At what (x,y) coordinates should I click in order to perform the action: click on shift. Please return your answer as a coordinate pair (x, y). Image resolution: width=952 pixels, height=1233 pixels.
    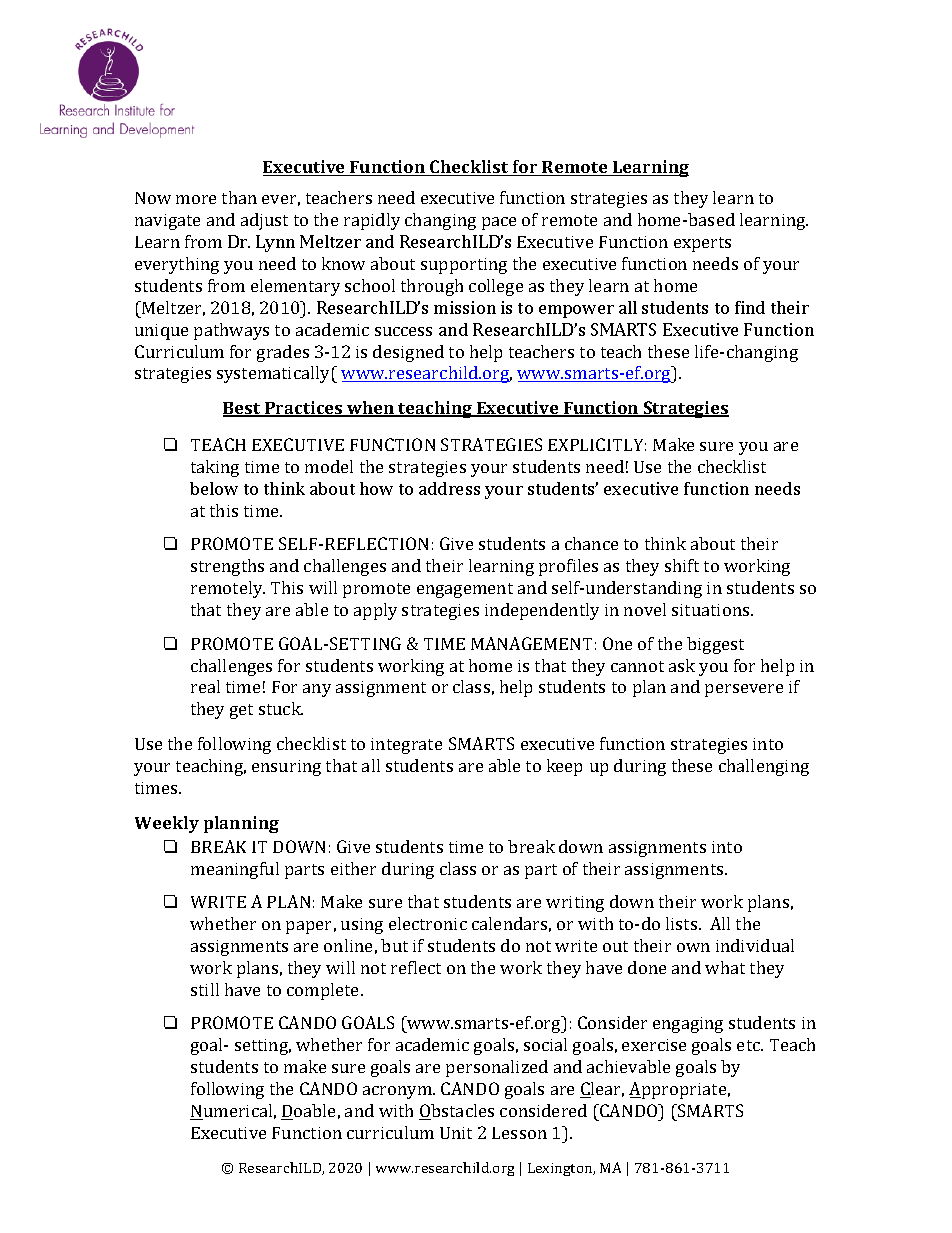
    Looking at the image, I should click on (682, 565).
